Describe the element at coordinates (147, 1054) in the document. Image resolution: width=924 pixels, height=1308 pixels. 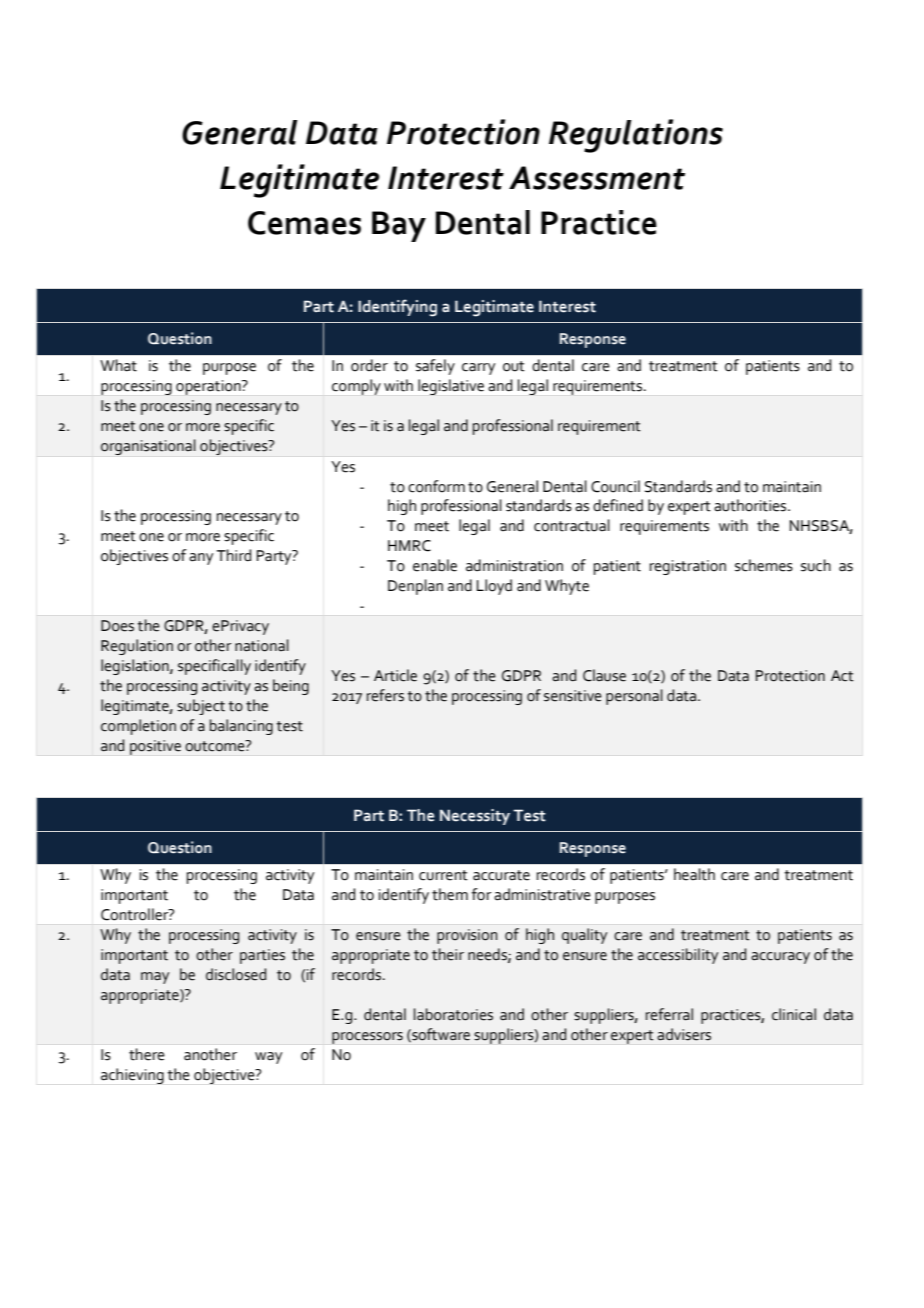
I see `there` at that location.
